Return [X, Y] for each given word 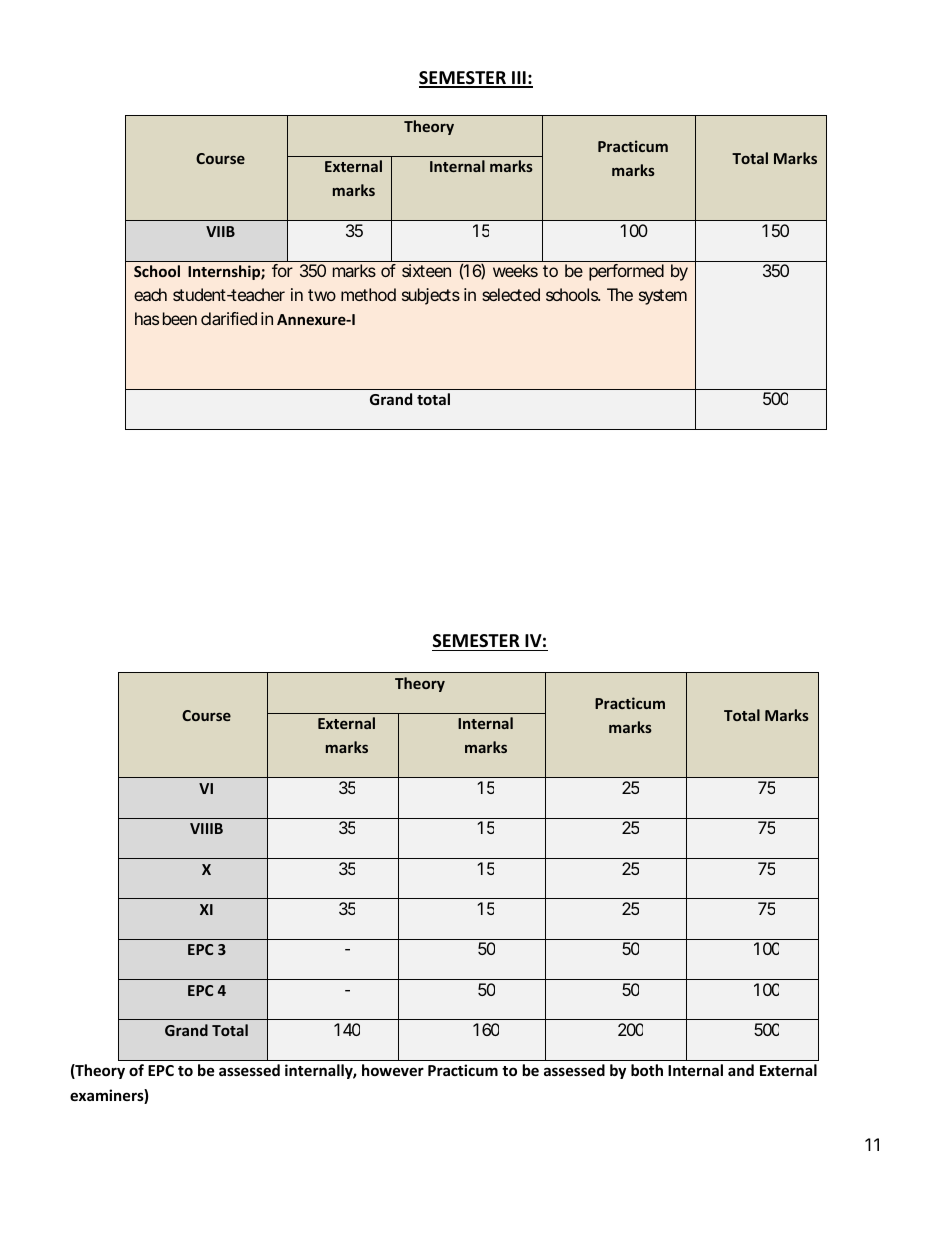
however [393, 1070]
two [322, 295]
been [180, 318]
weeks [515, 270]
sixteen [426, 270]
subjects [431, 296]
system [663, 297]
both [647, 1070]
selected [511, 294]
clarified [229, 318]
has [147, 318]
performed [626, 272]
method [368, 294]
